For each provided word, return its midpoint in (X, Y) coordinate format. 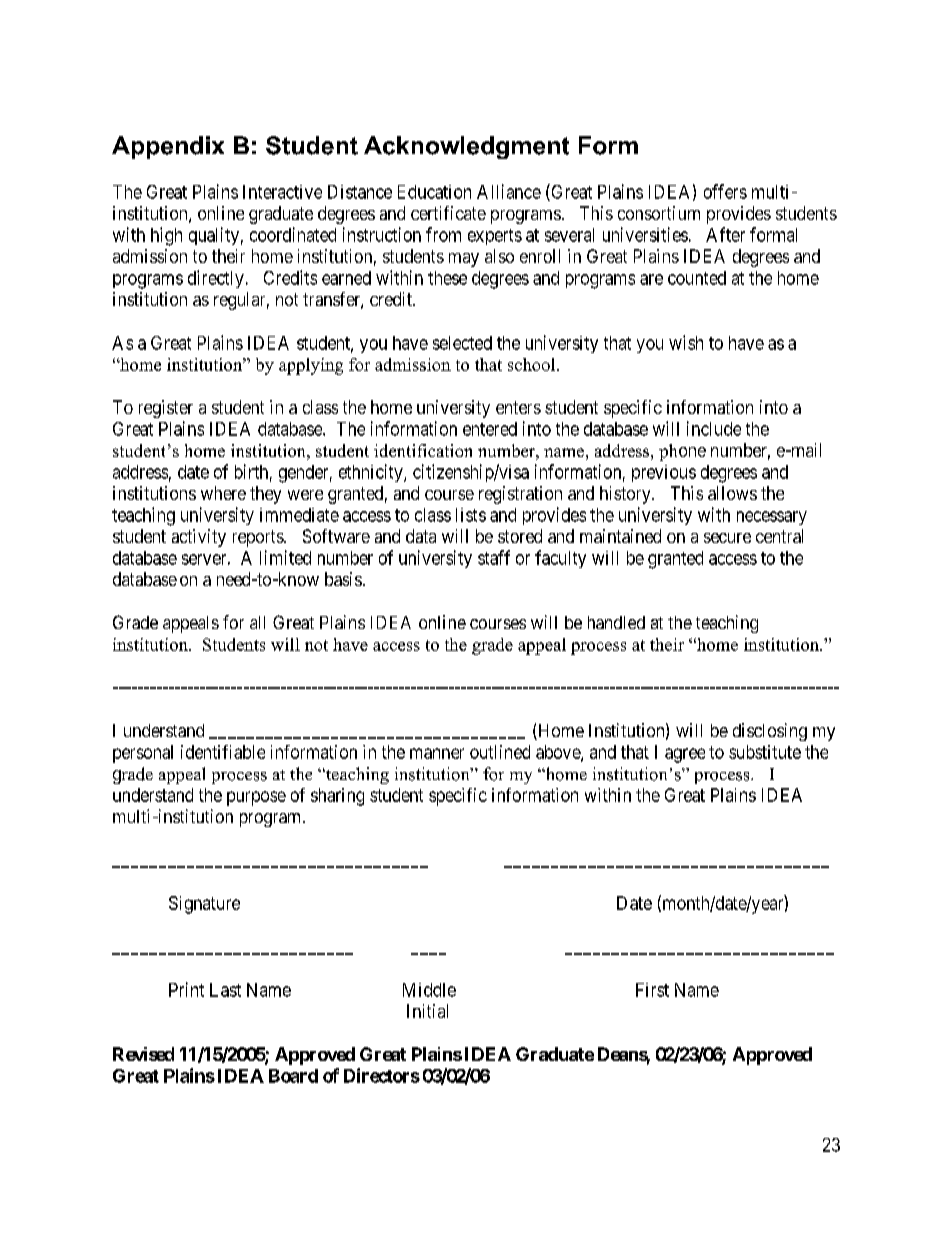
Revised (143, 1054)
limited (285, 557)
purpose (256, 798)
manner (437, 753)
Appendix (168, 147)
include (714, 428)
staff (494, 557)
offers (725, 191)
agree (685, 755)
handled (616, 622)
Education (434, 192)
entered (490, 429)
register (166, 409)
